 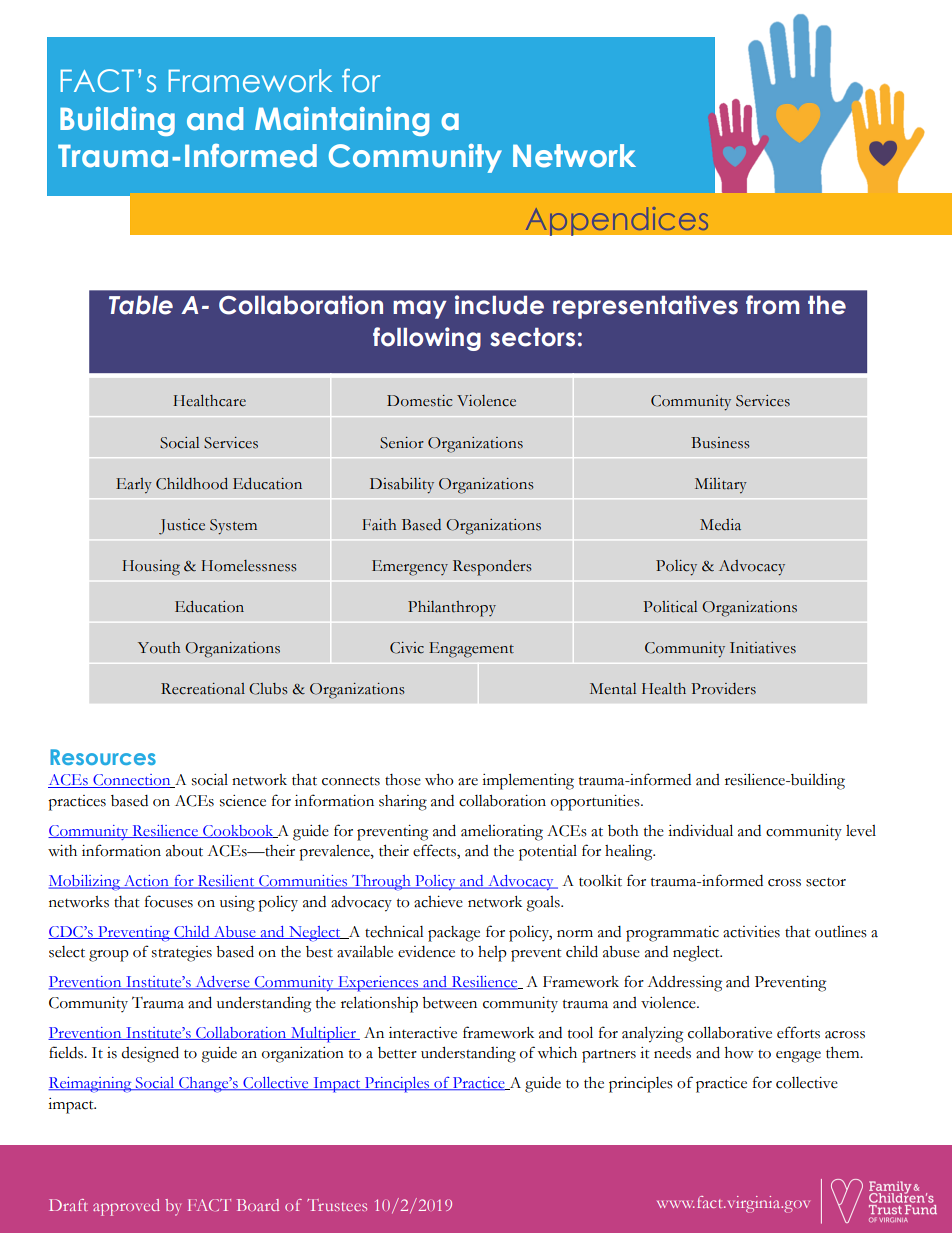 I want to click on ameliorating, so click(x=502, y=833).
